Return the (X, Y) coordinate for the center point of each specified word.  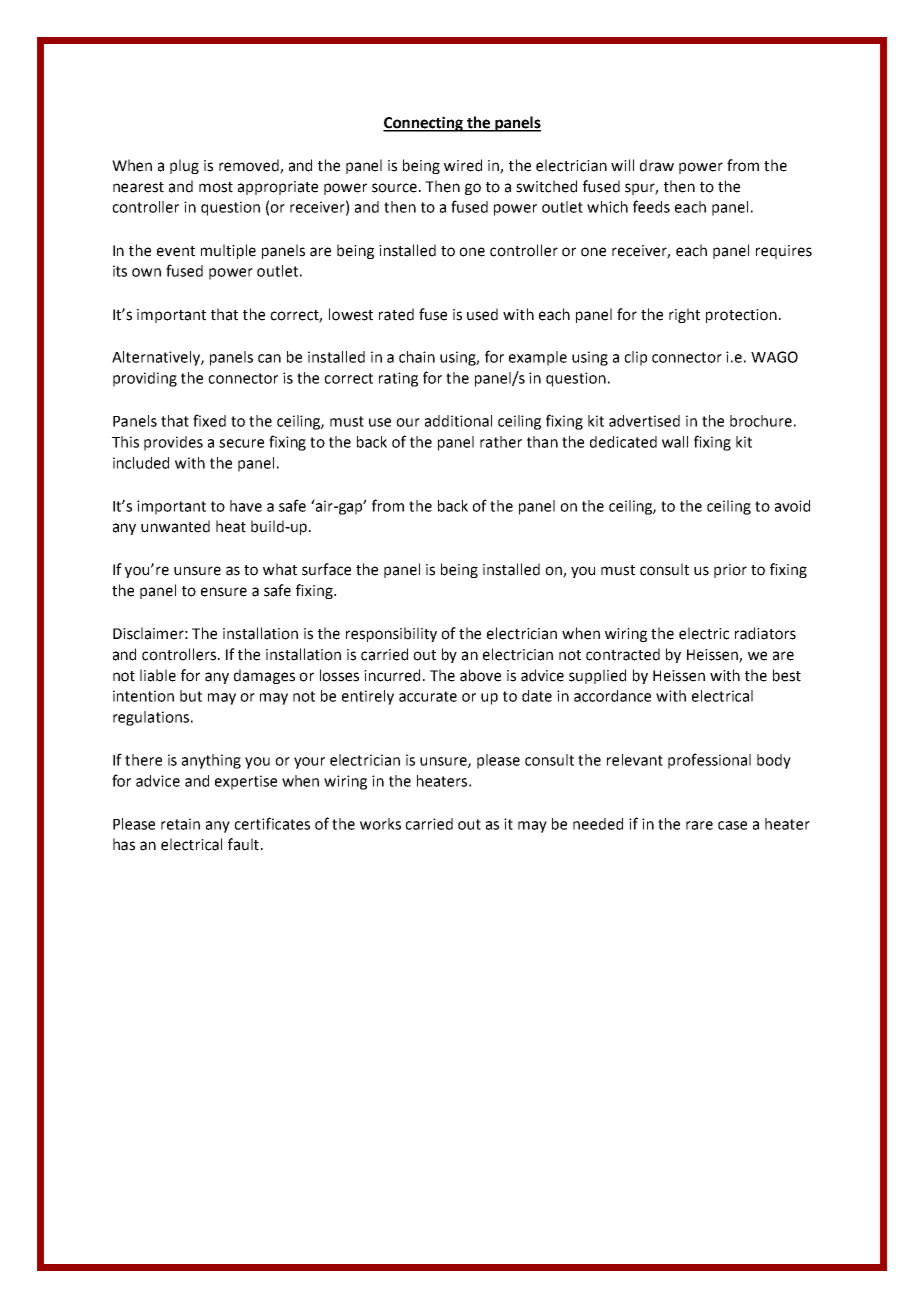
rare (699, 825)
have (246, 506)
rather (501, 442)
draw (657, 165)
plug (184, 166)
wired (463, 165)
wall (675, 442)
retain (180, 824)
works (380, 824)
